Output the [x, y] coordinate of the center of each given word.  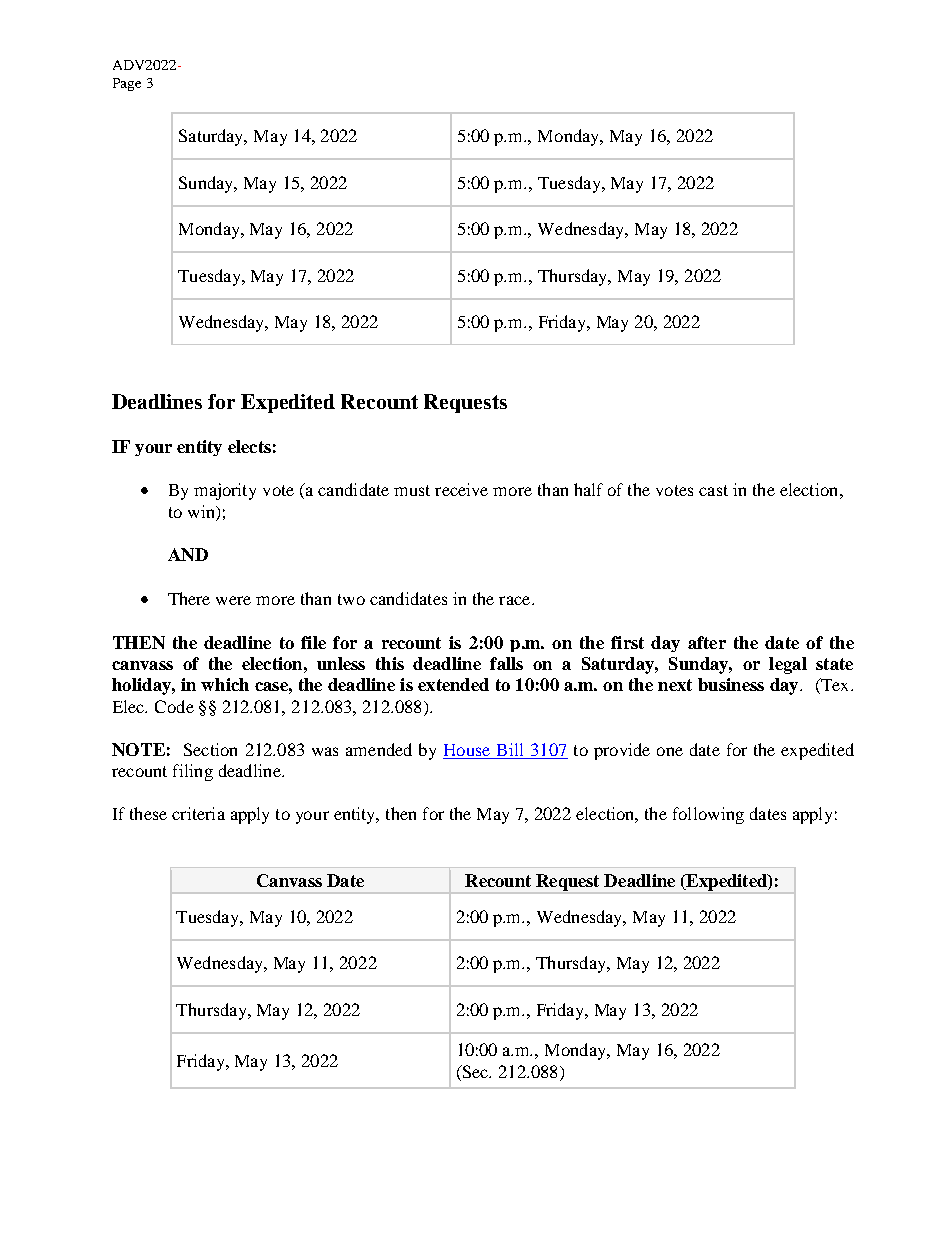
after [707, 642]
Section [210, 749]
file [313, 642]
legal [788, 665]
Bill [510, 749]
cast [713, 490]
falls [506, 663]
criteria [198, 813]
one [670, 751]
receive [461, 489]
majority [225, 491]
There [189, 598]
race [516, 600]
